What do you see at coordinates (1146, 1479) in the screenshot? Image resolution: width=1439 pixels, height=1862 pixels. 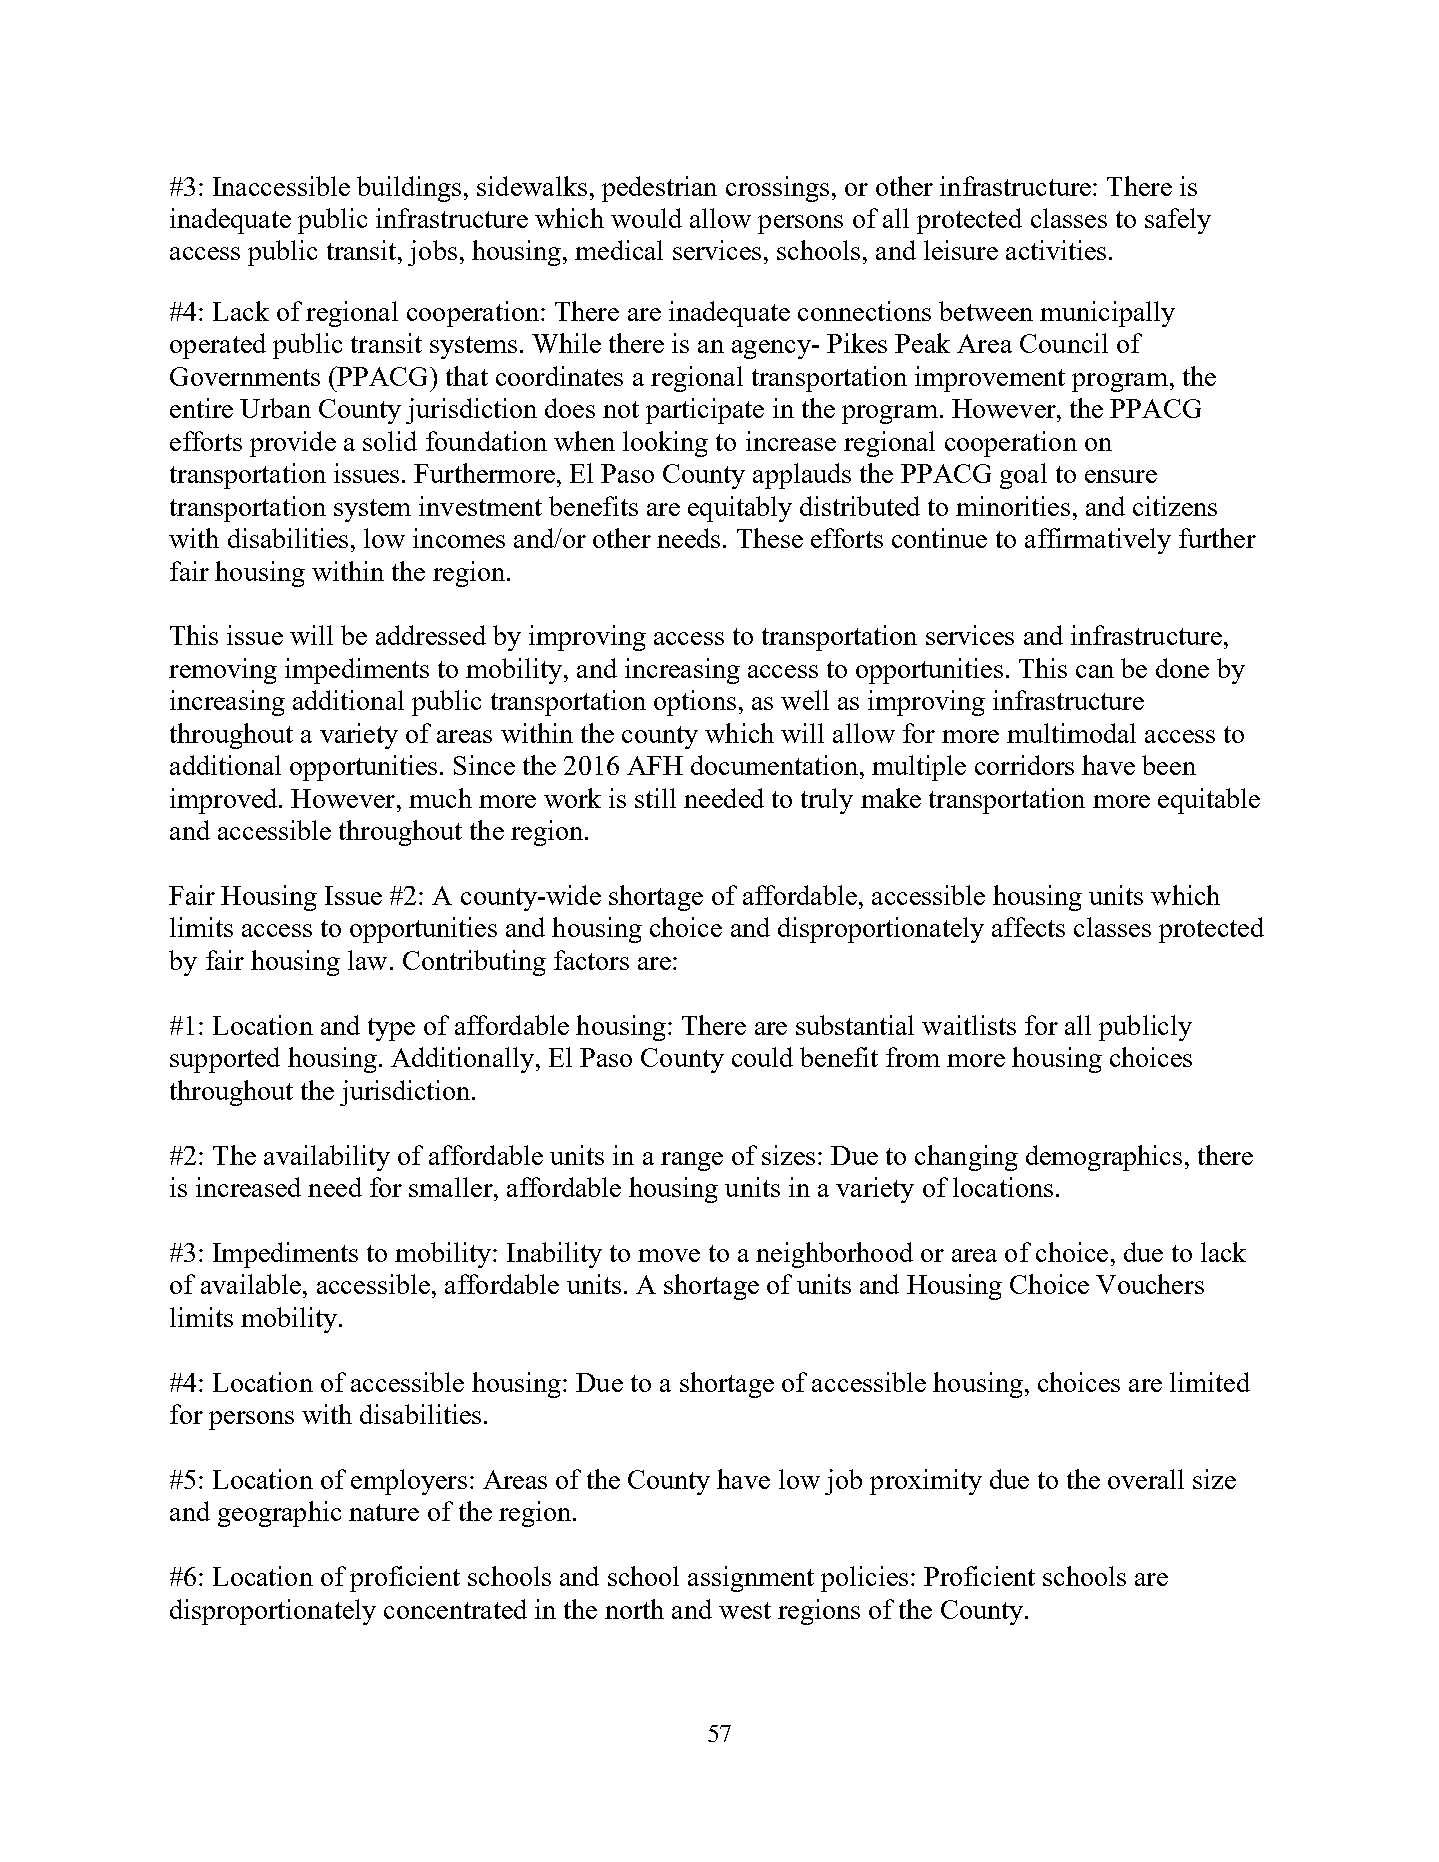 I see `overall` at bounding box center [1146, 1479].
